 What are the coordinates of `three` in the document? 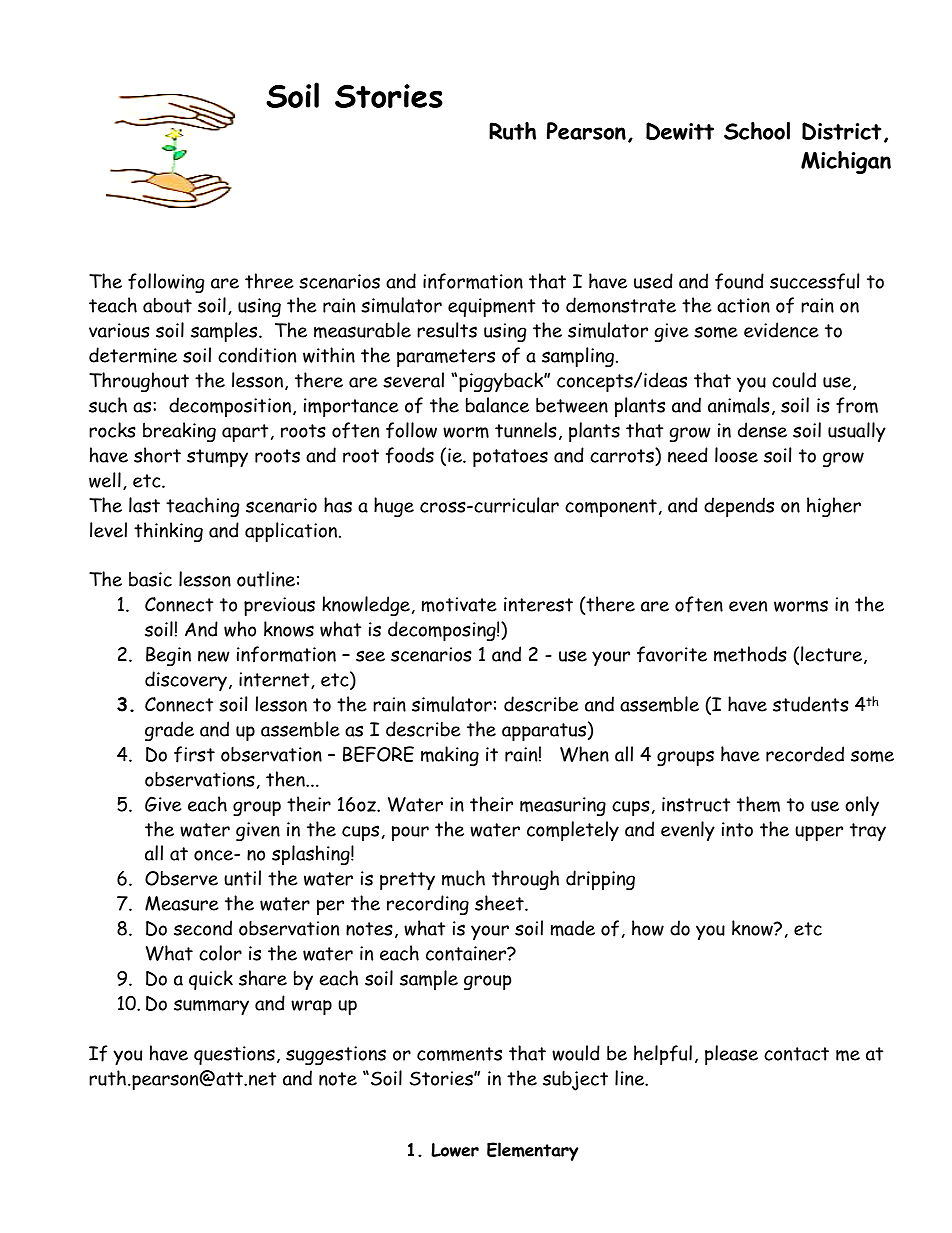 It's located at (269, 281).
